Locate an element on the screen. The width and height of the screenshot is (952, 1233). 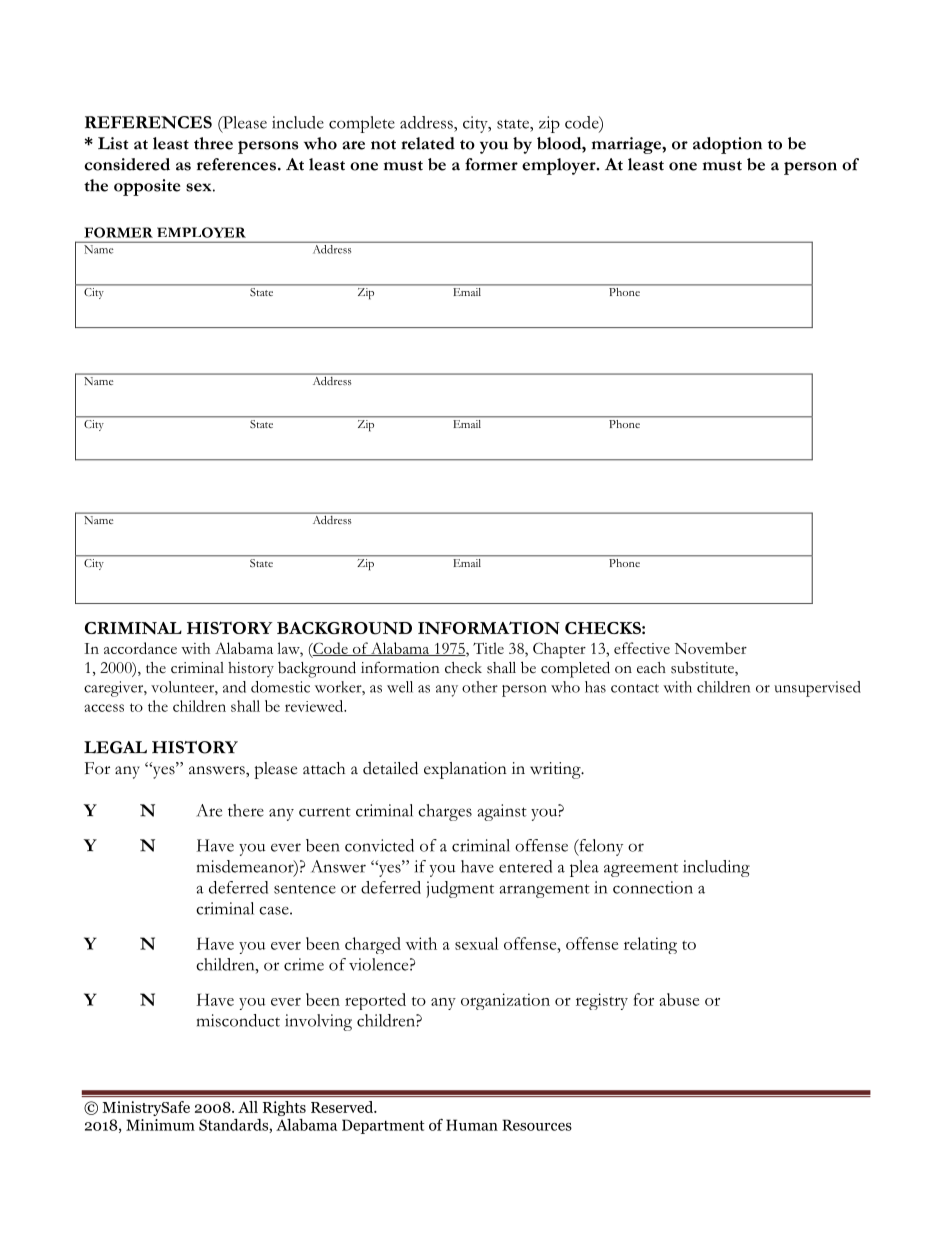
November is located at coordinates (711, 648).
